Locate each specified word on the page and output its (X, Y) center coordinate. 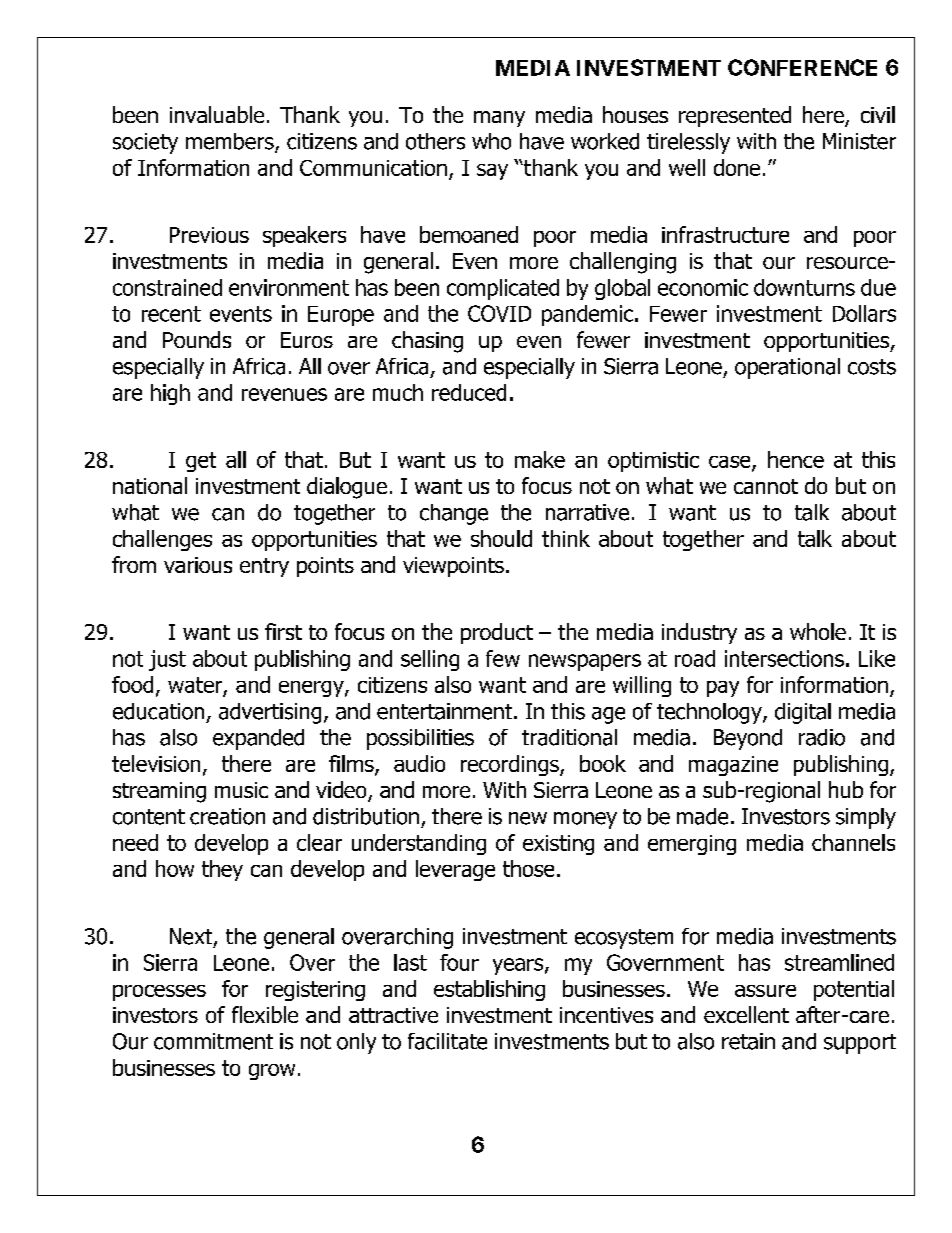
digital (803, 713)
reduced (469, 392)
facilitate (447, 1041)
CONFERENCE (802, 67)
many (499, 119)
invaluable (217, 114)
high (170, 394)
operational (787, 368)
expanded (258, 739)
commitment (213, 1041)
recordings (511, 765)
